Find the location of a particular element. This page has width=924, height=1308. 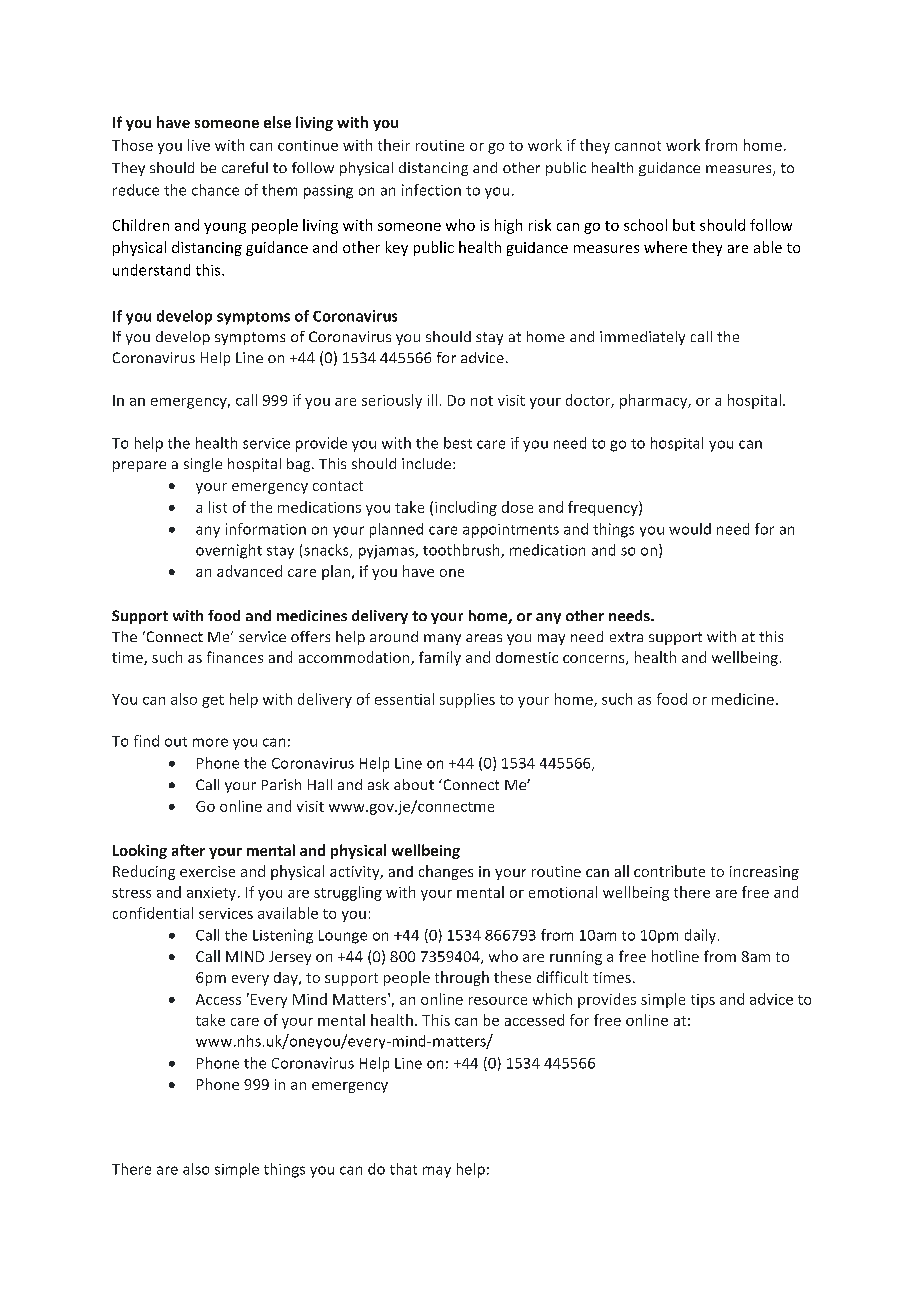

that is located at coordinates (403, 1169).
